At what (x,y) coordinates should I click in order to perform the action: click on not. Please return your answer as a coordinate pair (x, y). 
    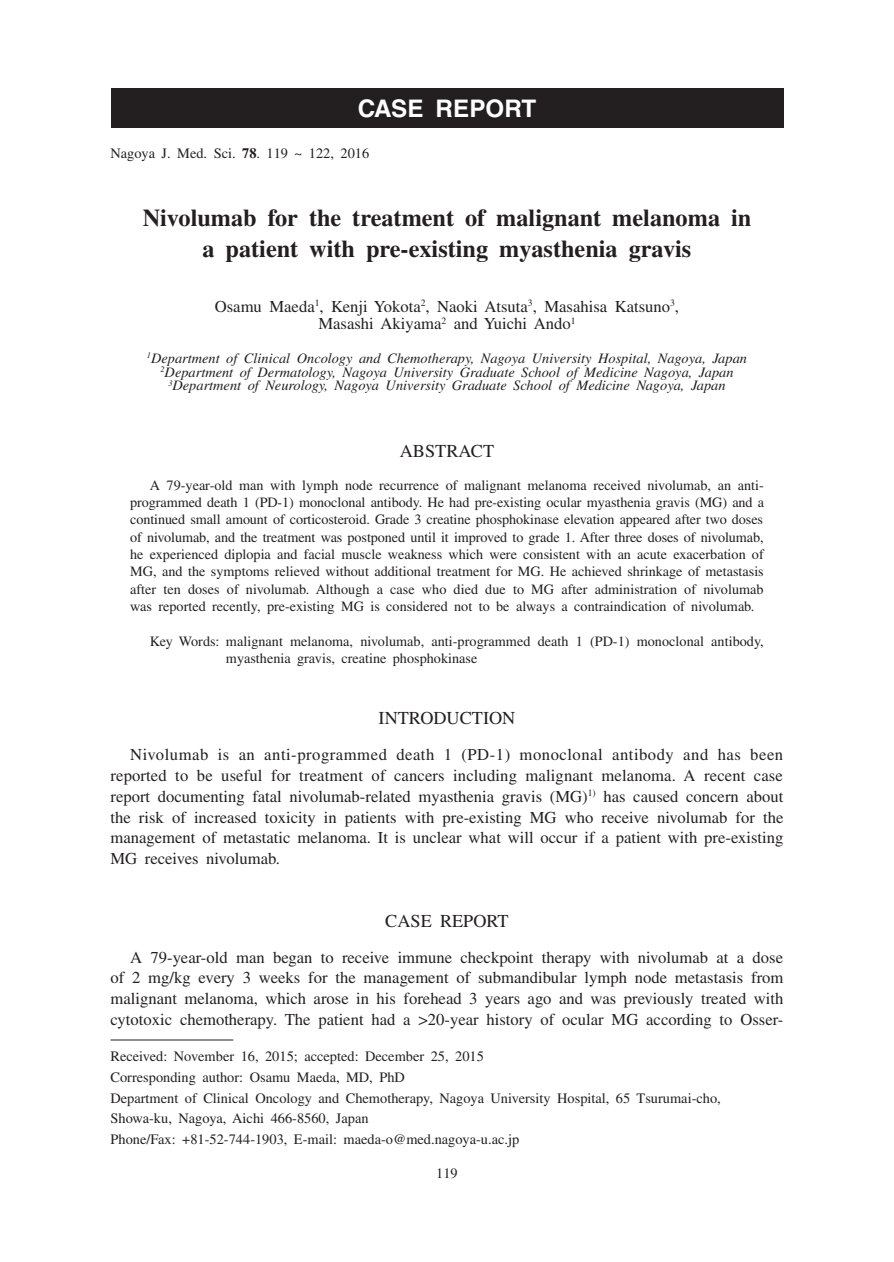
    Looking at the image, I should click on (463, 607).
